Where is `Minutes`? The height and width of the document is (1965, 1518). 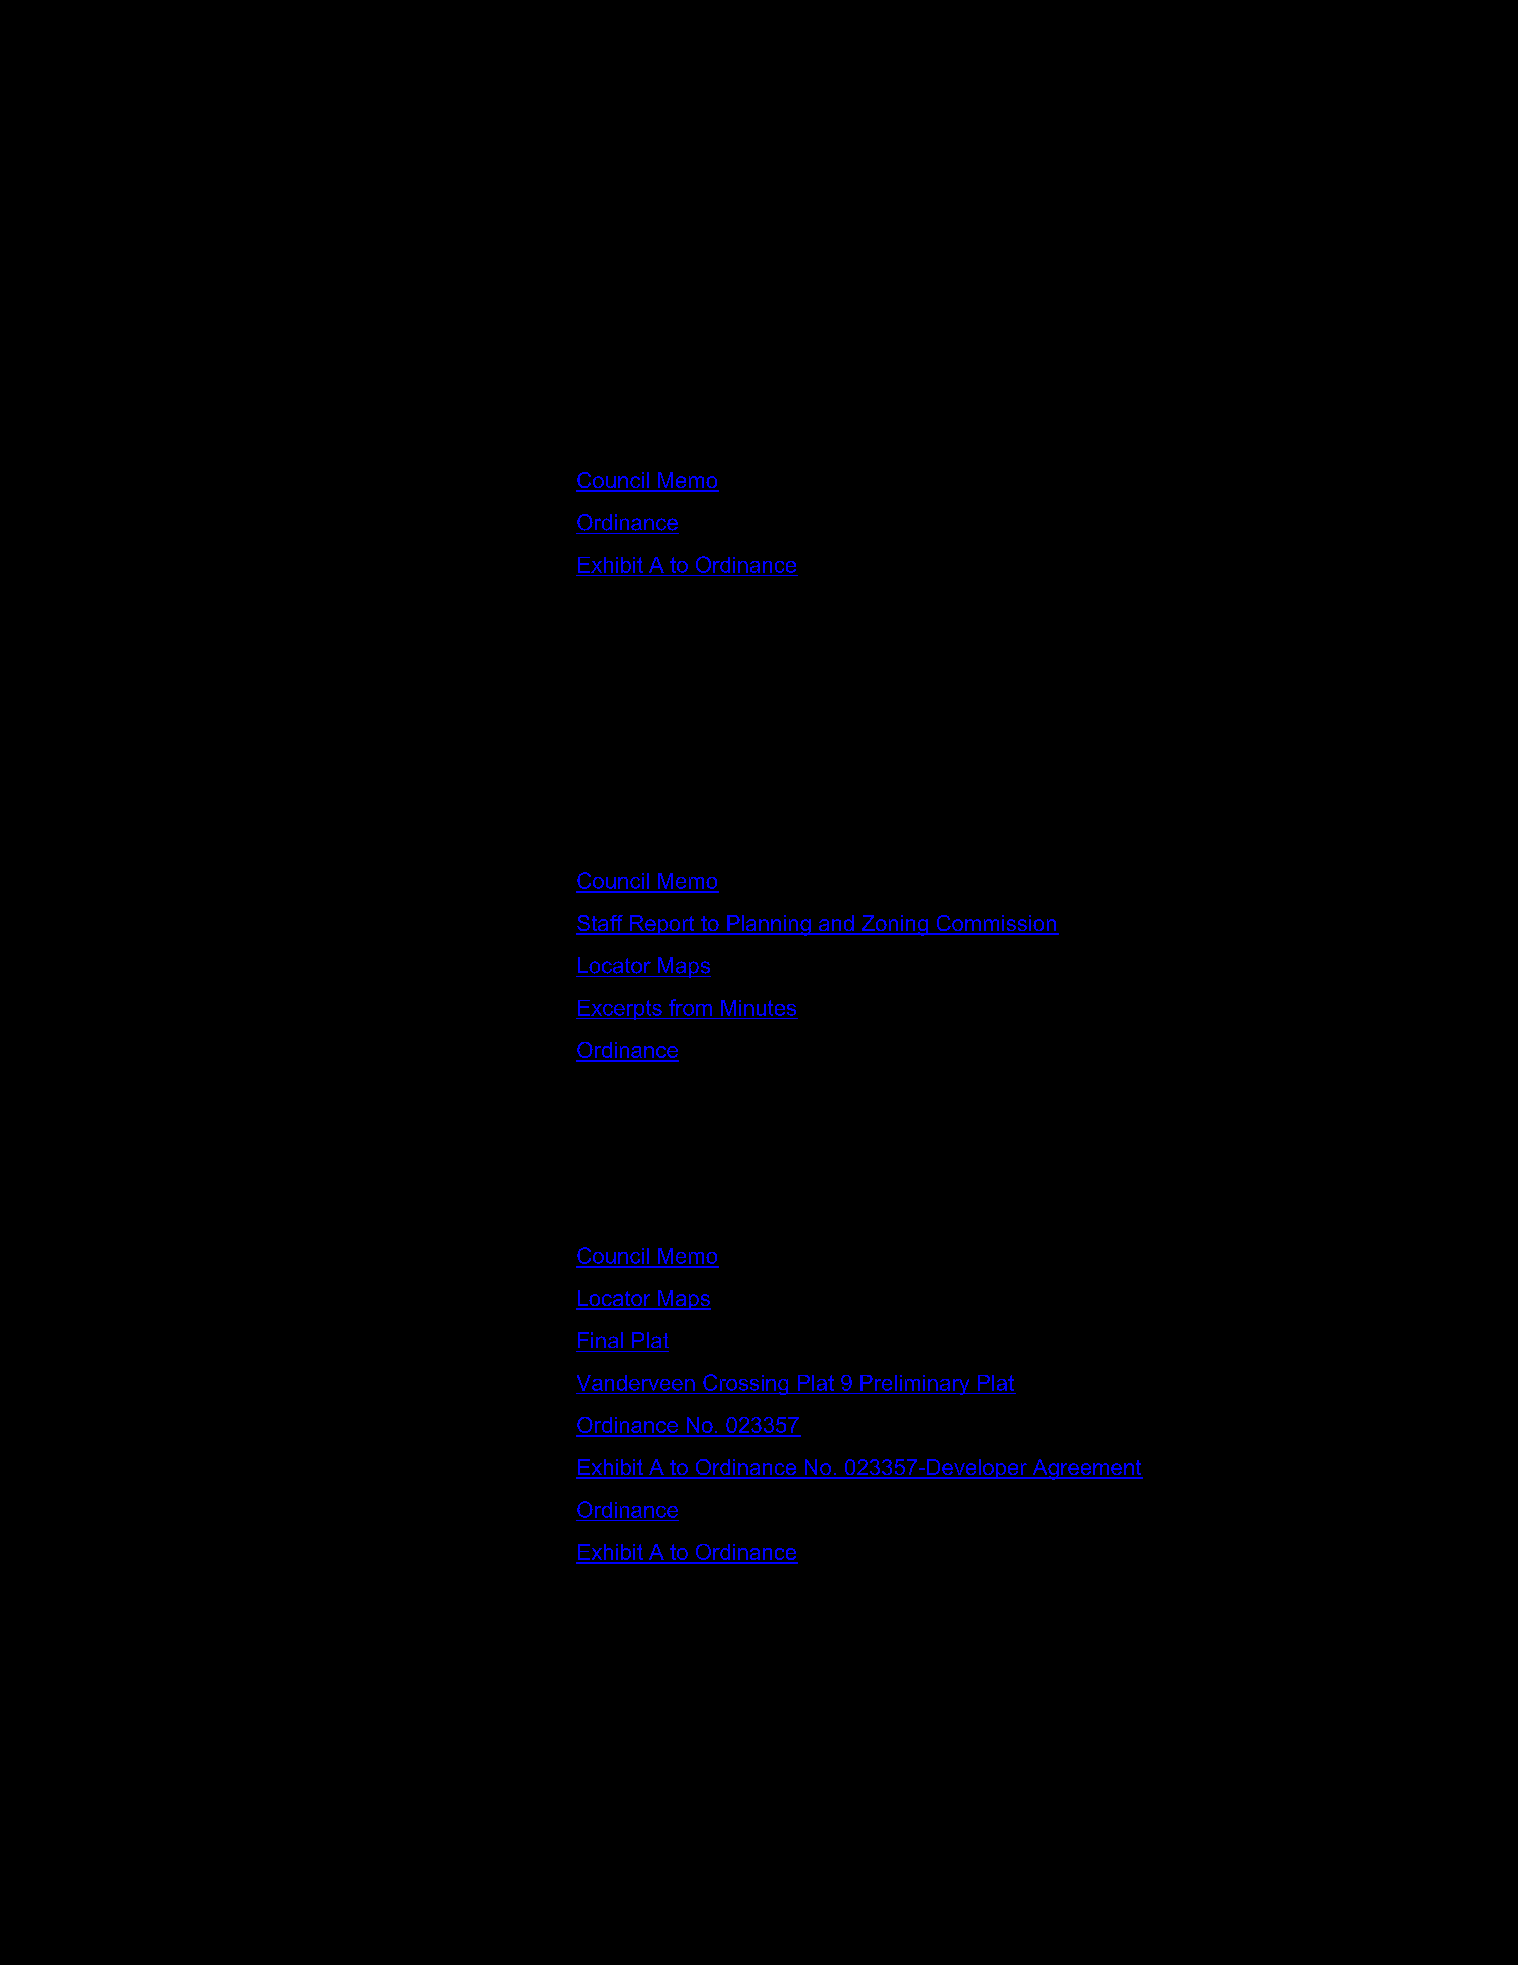 Minutes is located at coordinates (758, 1008).
